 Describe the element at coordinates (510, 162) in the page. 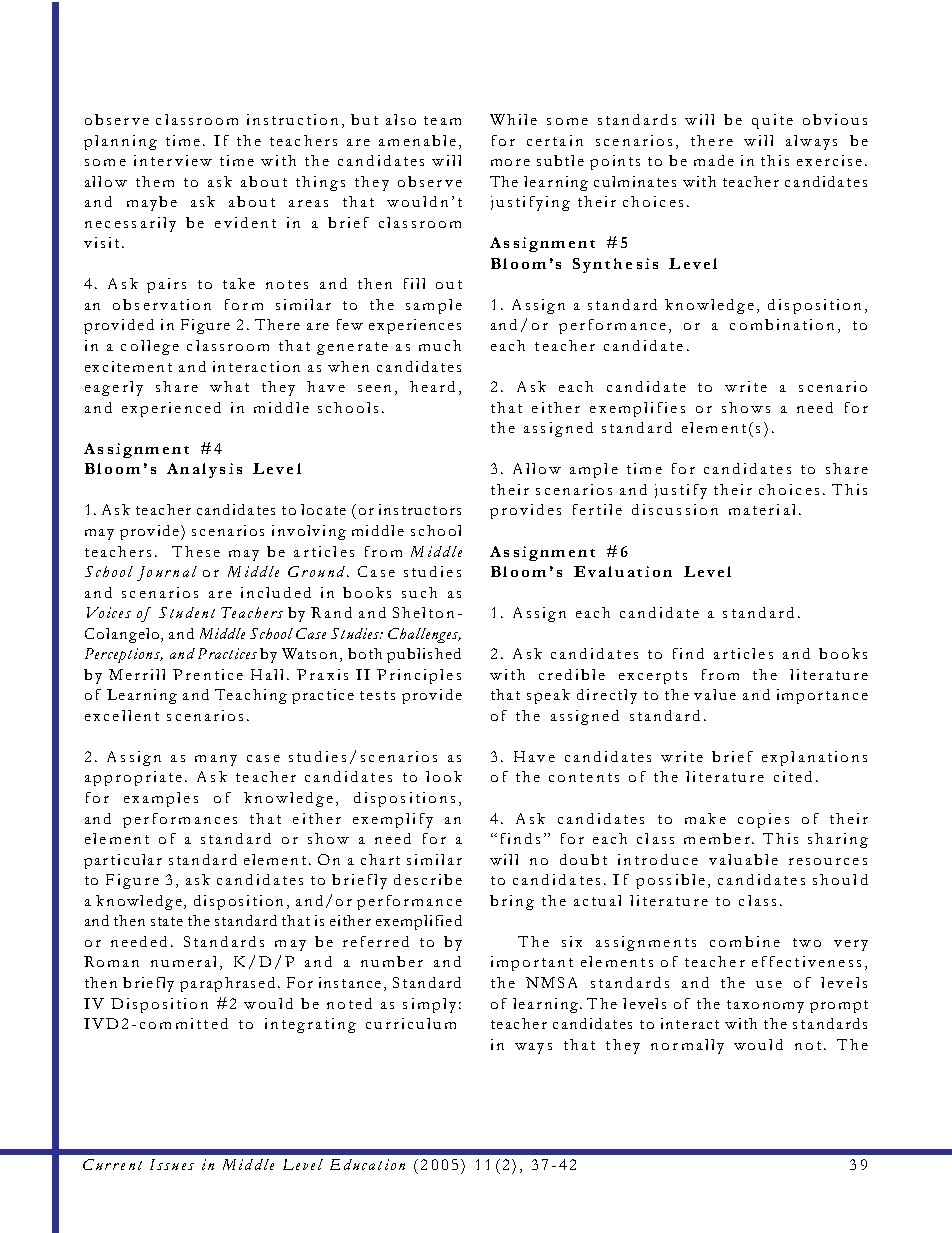

I see `more` at that location.
